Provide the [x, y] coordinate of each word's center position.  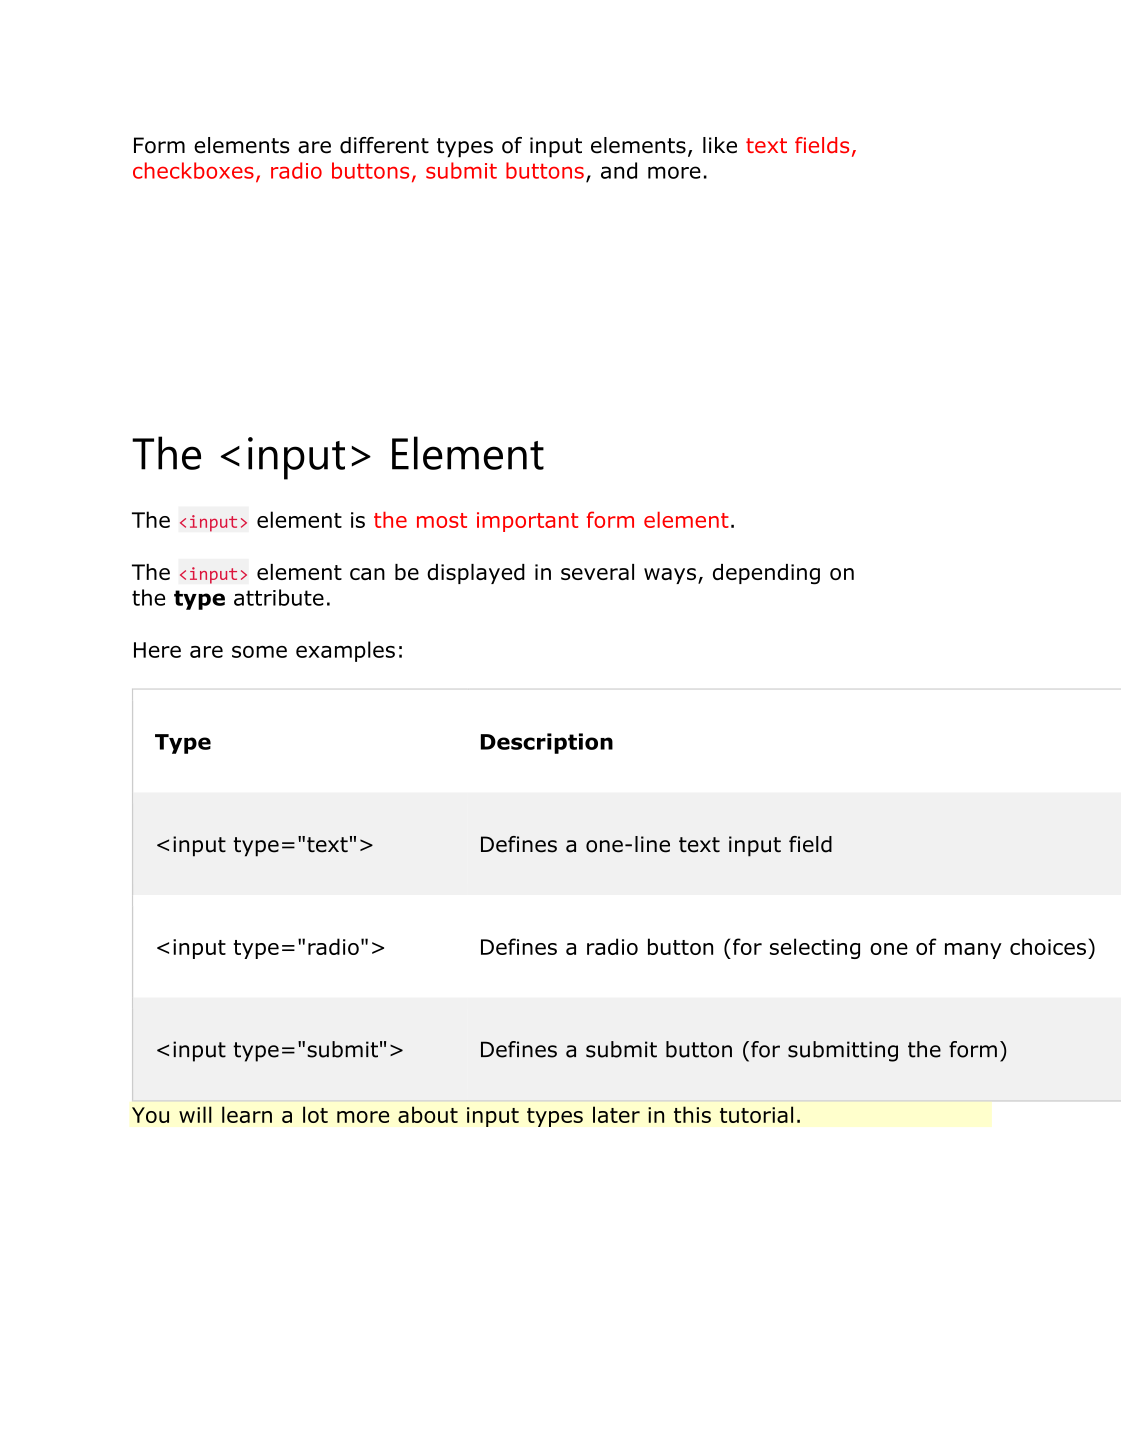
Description [547, 743]
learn [247, 1114]
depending [766, 574]
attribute [279, 597]
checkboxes [193, 170]
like [720, 145]
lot [315, 1114]
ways [670, 576]
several [597, 572]
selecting [815, 948]
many [973, 951]
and [619, 170]
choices [1048, 946]
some [259, 652]
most [442, 520]
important [527, 522]
